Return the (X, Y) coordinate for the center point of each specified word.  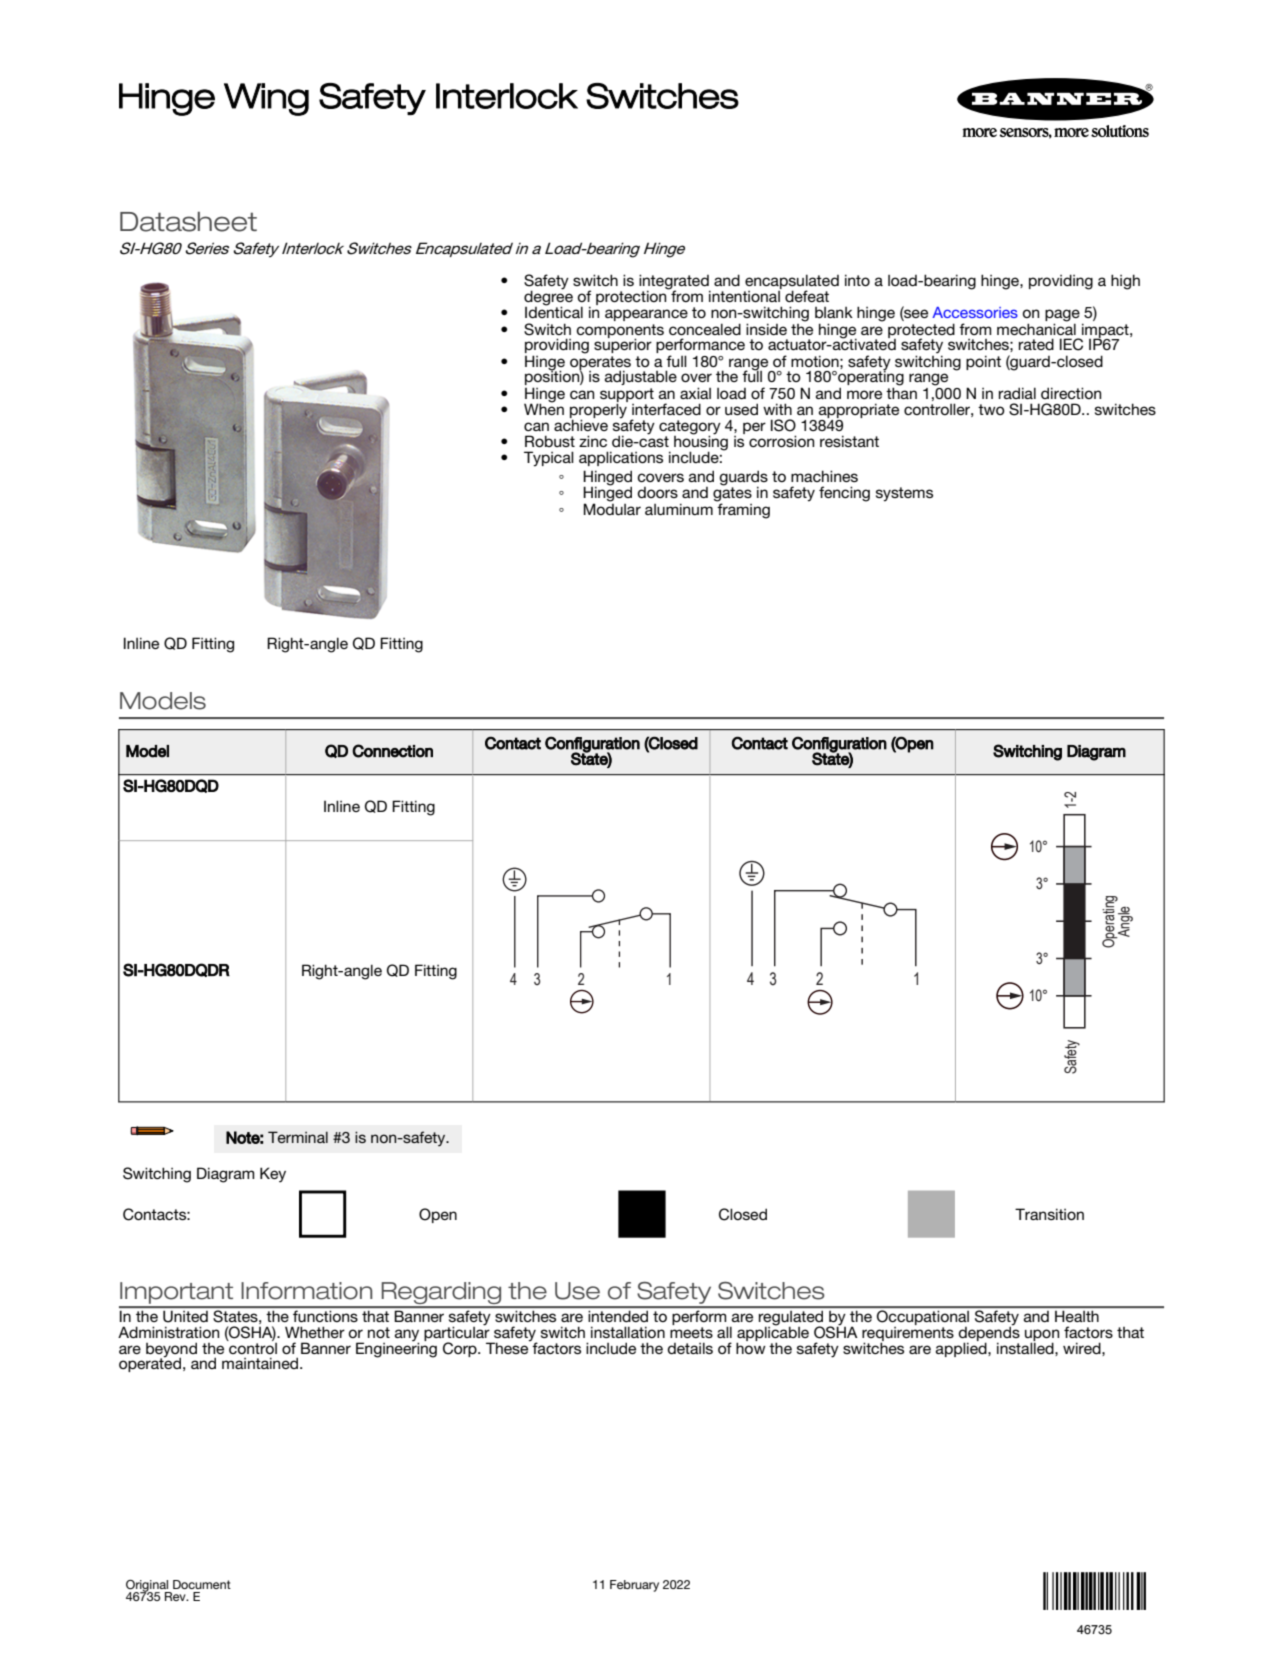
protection (632, 296)
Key (273, 1175)
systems (904, 494)
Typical (549, 459)
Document (202, 1584)
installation (628, 1332)
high (1125, 282)
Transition (1049, 1214)
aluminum (679, 509)
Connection (392, 751)
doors (657, 492)
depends (989, 1333)
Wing (266, 99)
